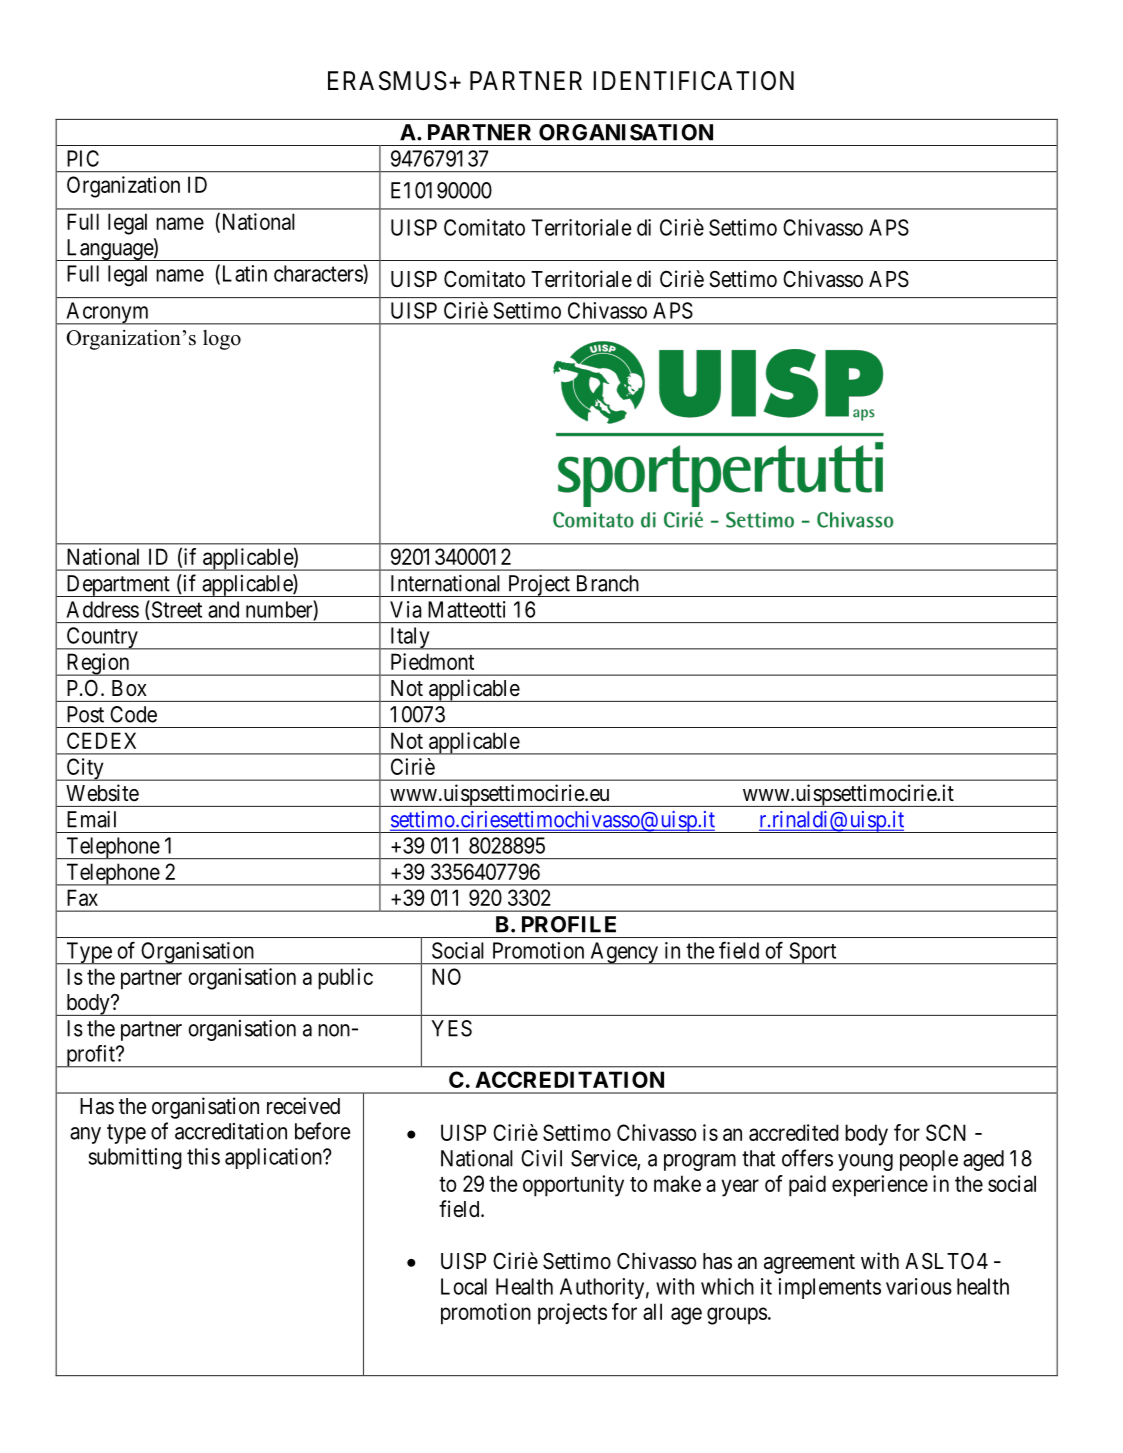 The image size is (1123, 1453). What do you see at coordinates (222, 340) in the screenshot?
I see `logo` at bounding box center [222, 340].
